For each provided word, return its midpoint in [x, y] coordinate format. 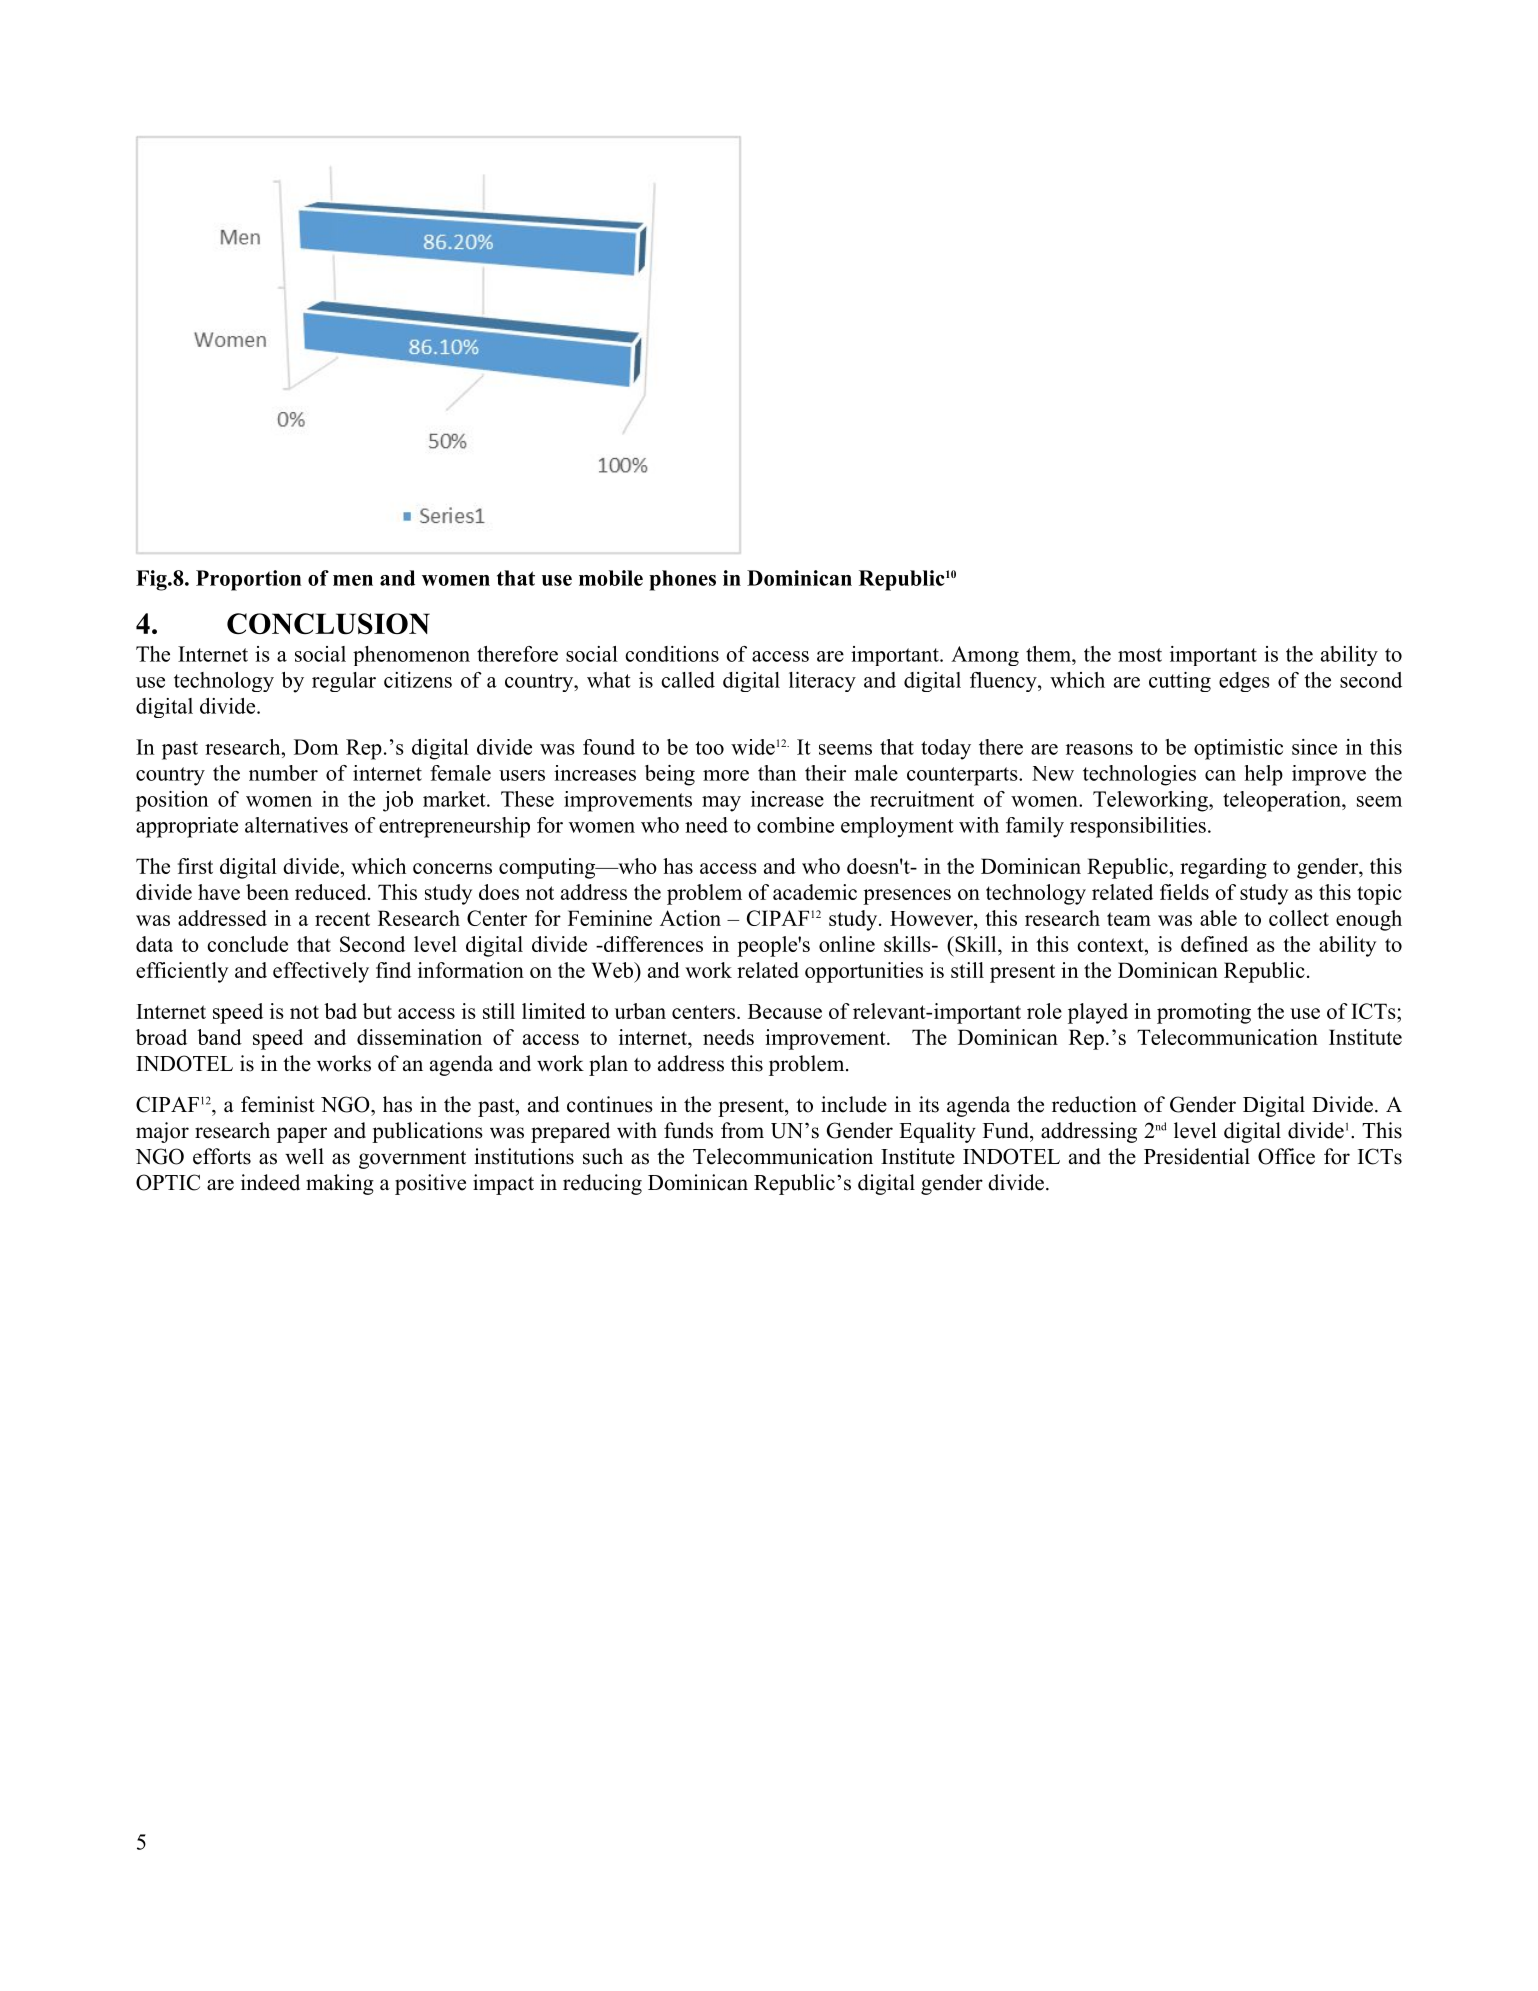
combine [795, 825]
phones [682, 580]
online [847, 944]
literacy [822, 682]
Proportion [248, 580]
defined [1214, 944]
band [219, 1037]
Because [785, 1011]
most [1140, 655]
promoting [1204, 1013]
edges [1244, 682]
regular [344, 682]
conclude [247, 944]
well [304, 1156]
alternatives [296, 825]
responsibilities [1138, 827]
